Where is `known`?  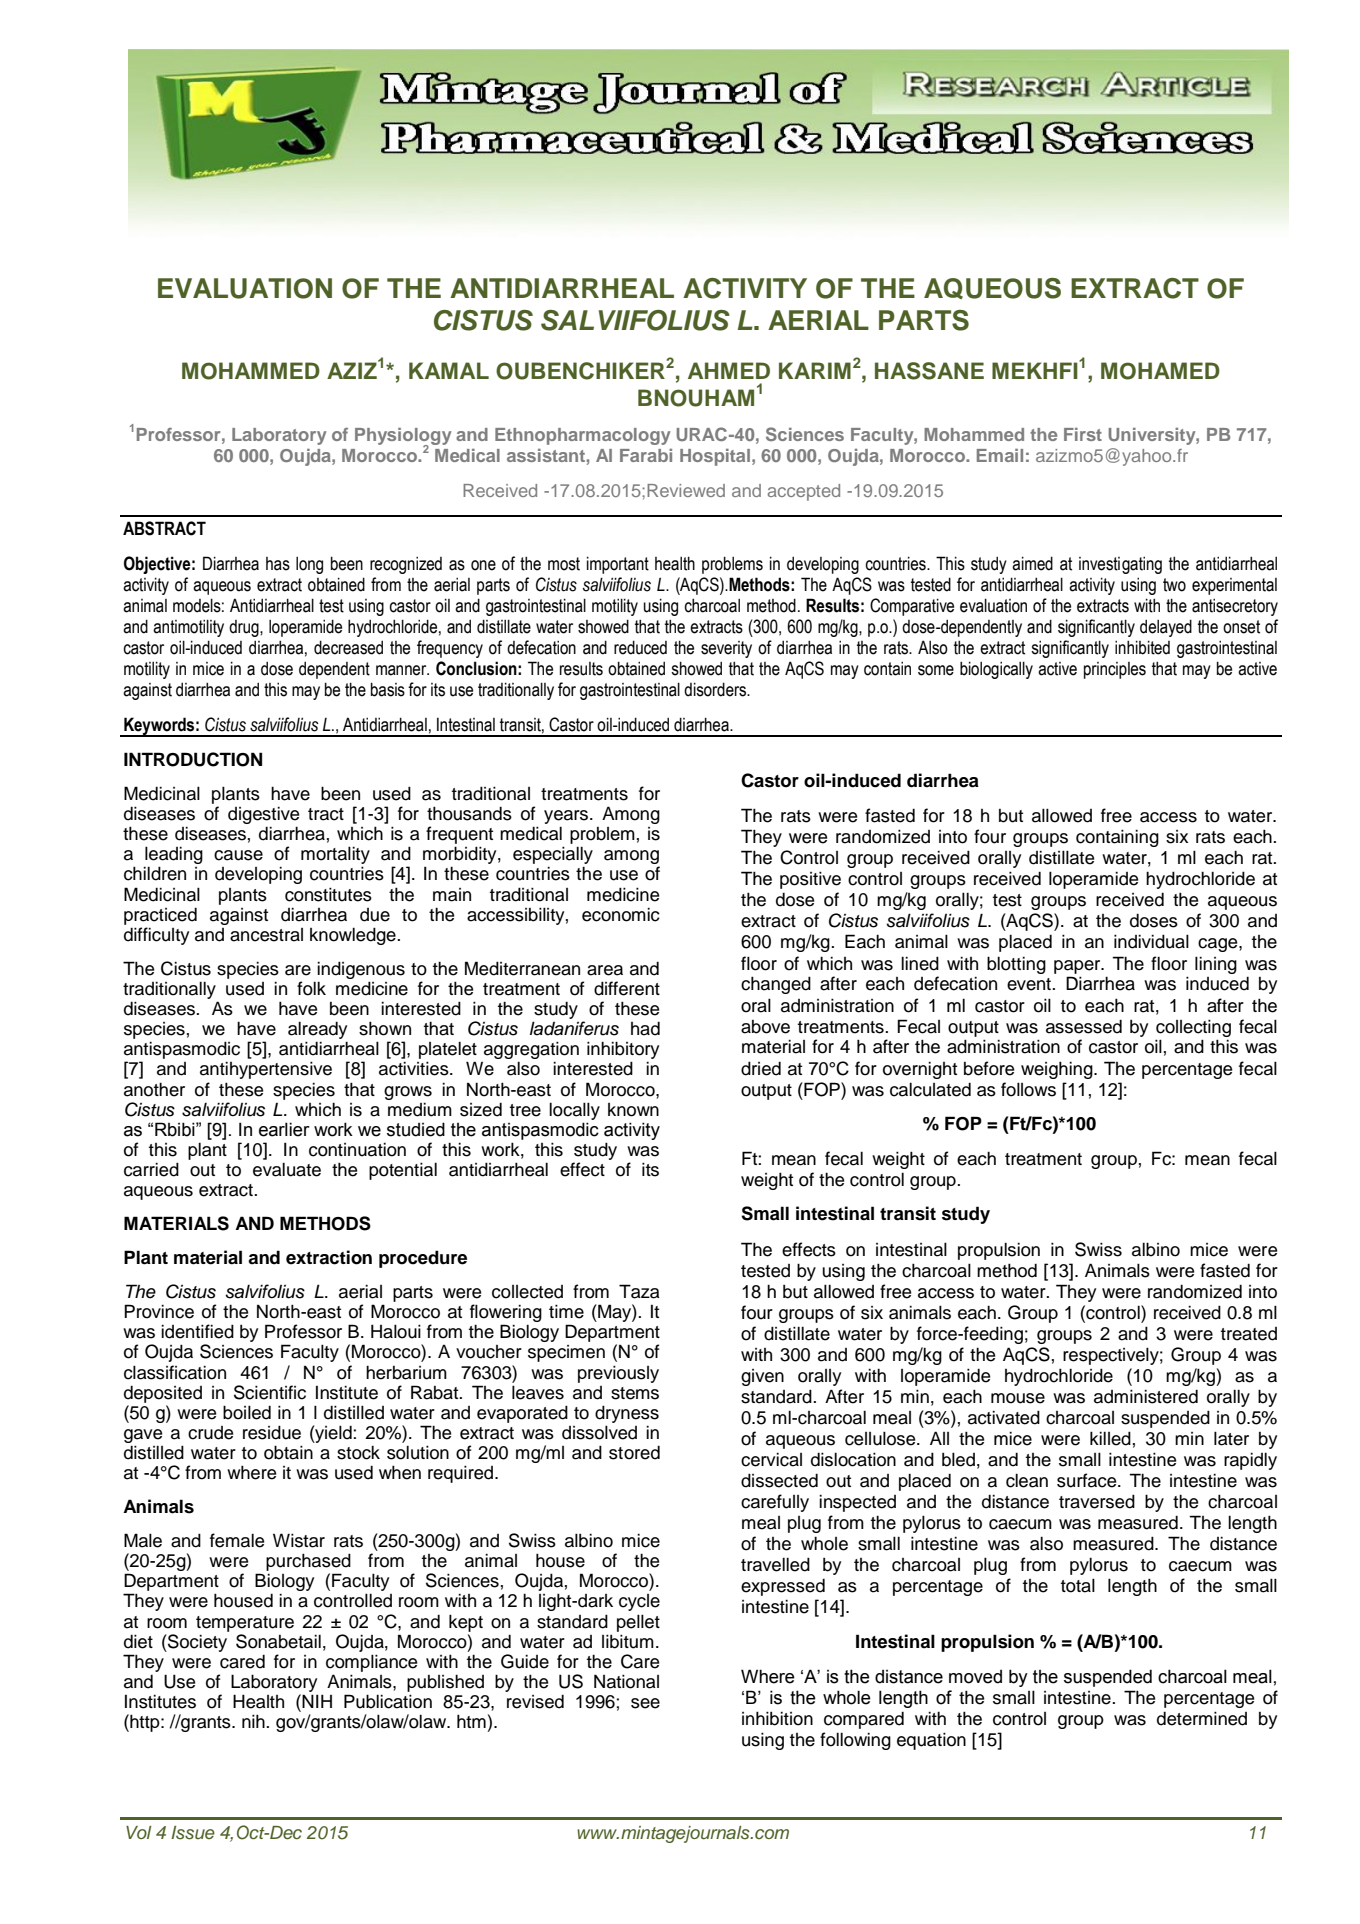
known is located at coordinates (633, 1110).
